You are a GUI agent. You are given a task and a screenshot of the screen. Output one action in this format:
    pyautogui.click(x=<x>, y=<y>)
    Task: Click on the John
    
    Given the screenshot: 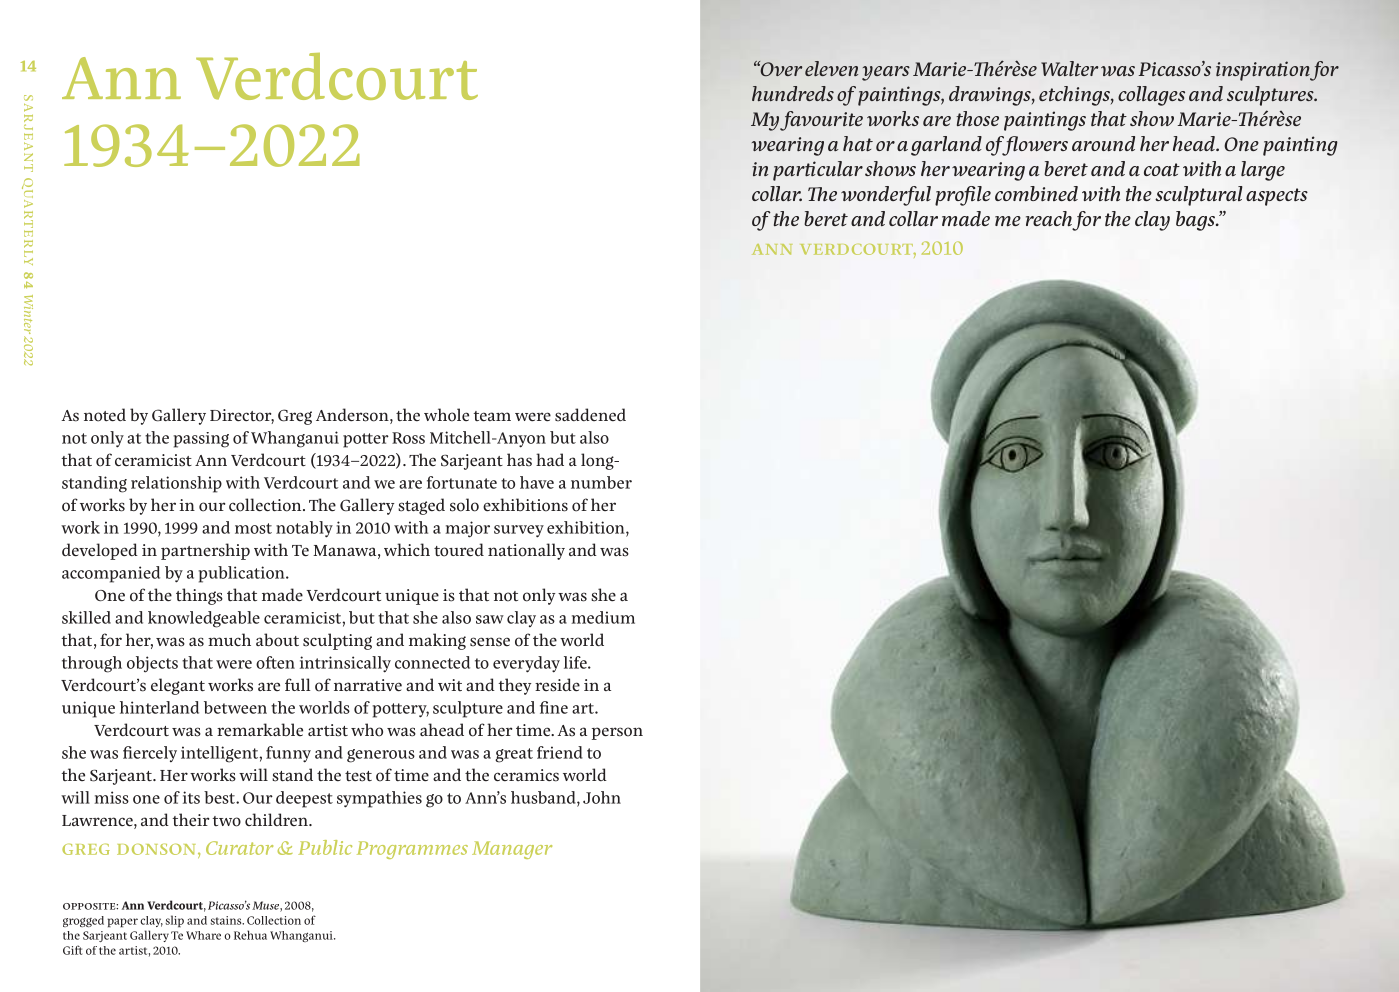 What is the action you would take?
    pyautogui.click(x=602, y=797)
